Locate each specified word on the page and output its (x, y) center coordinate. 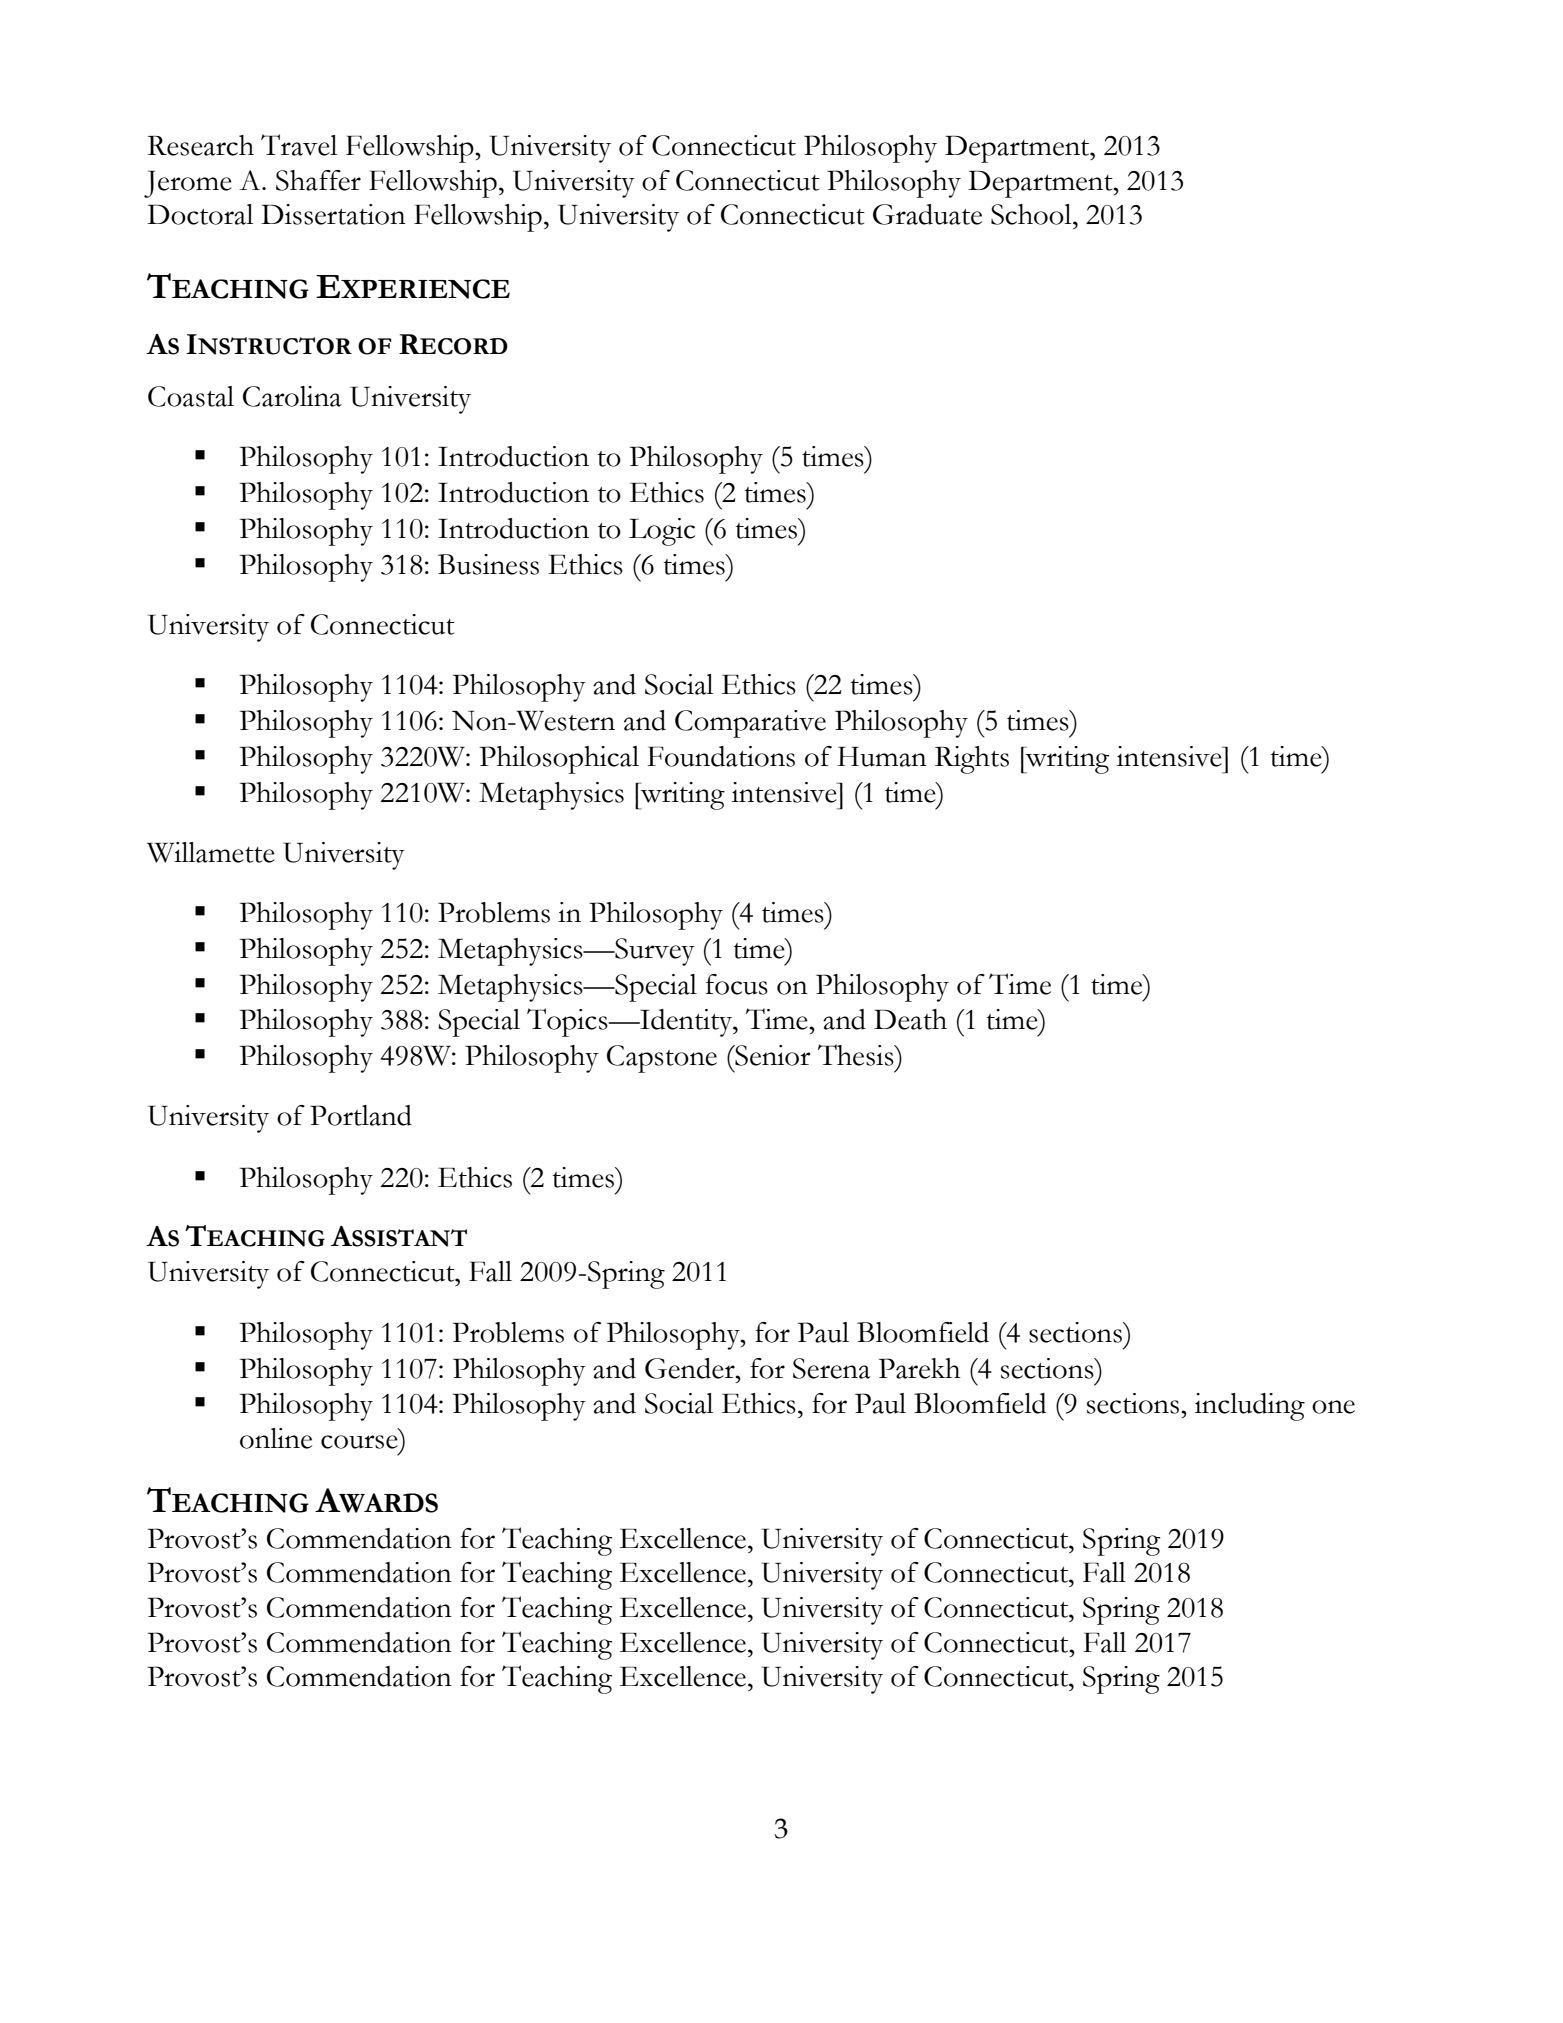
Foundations (721, 756)
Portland (361, 1115)
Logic (662, 532)
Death (910, 1019)
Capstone (662, 1059)
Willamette (211, 852)
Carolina (292, 396)
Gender (691, 1368)
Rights (972, 760)
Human (882, 757)
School (1032, 214)
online (276, 1438)
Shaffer (318, 180)
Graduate (927, 214)
